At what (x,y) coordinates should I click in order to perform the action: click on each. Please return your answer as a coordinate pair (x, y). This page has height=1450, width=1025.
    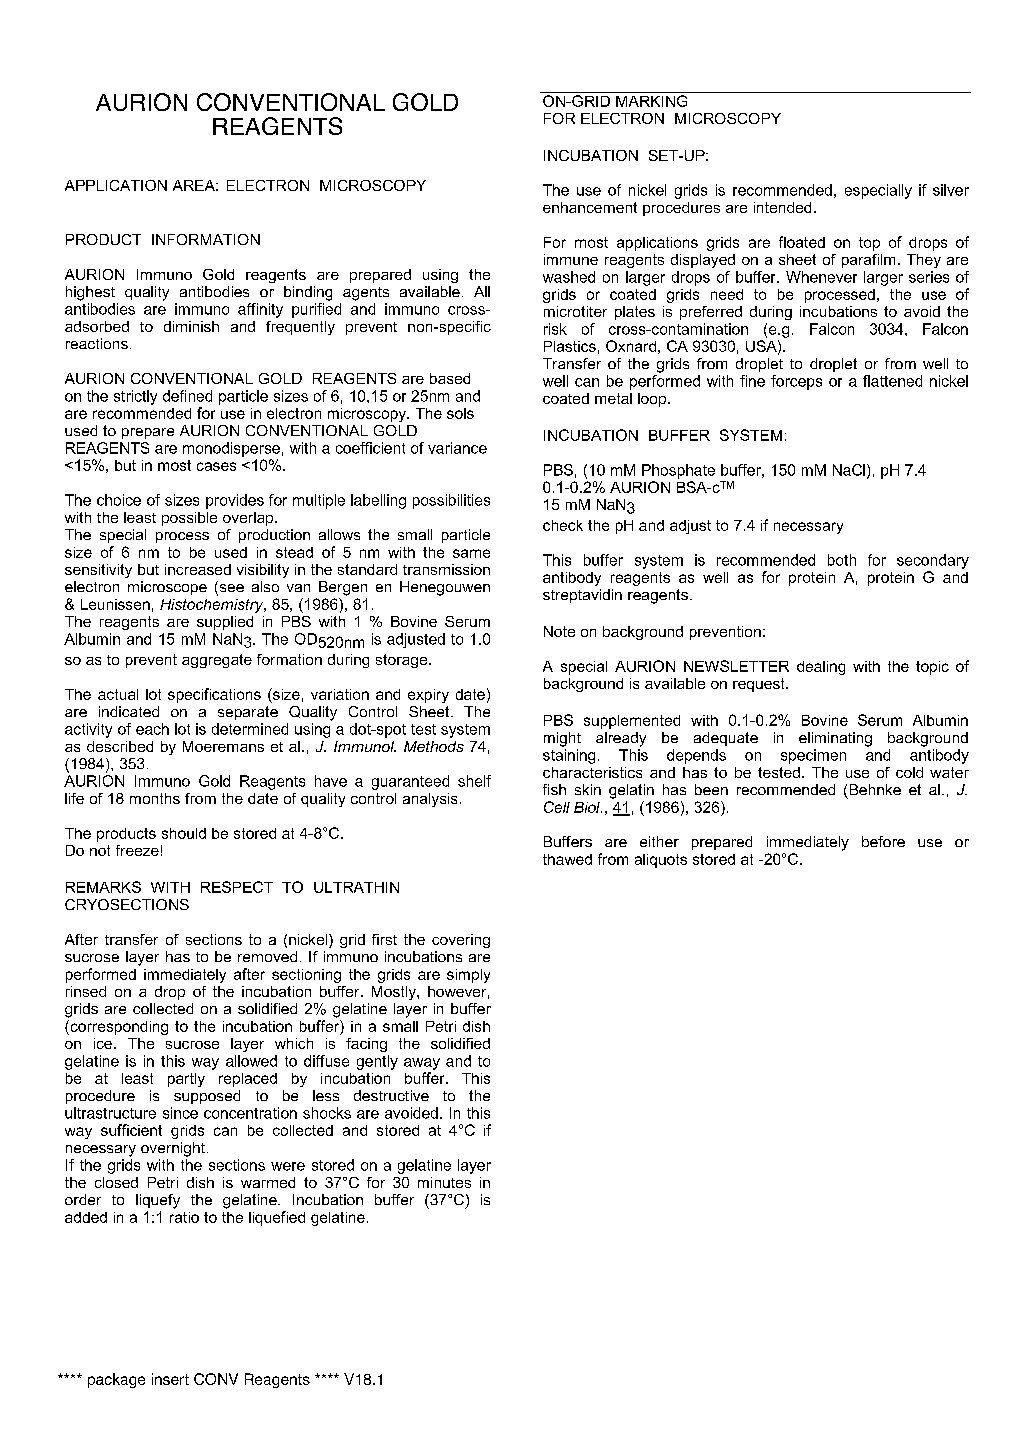
    Looking at the image, I should click on (152, 729).
